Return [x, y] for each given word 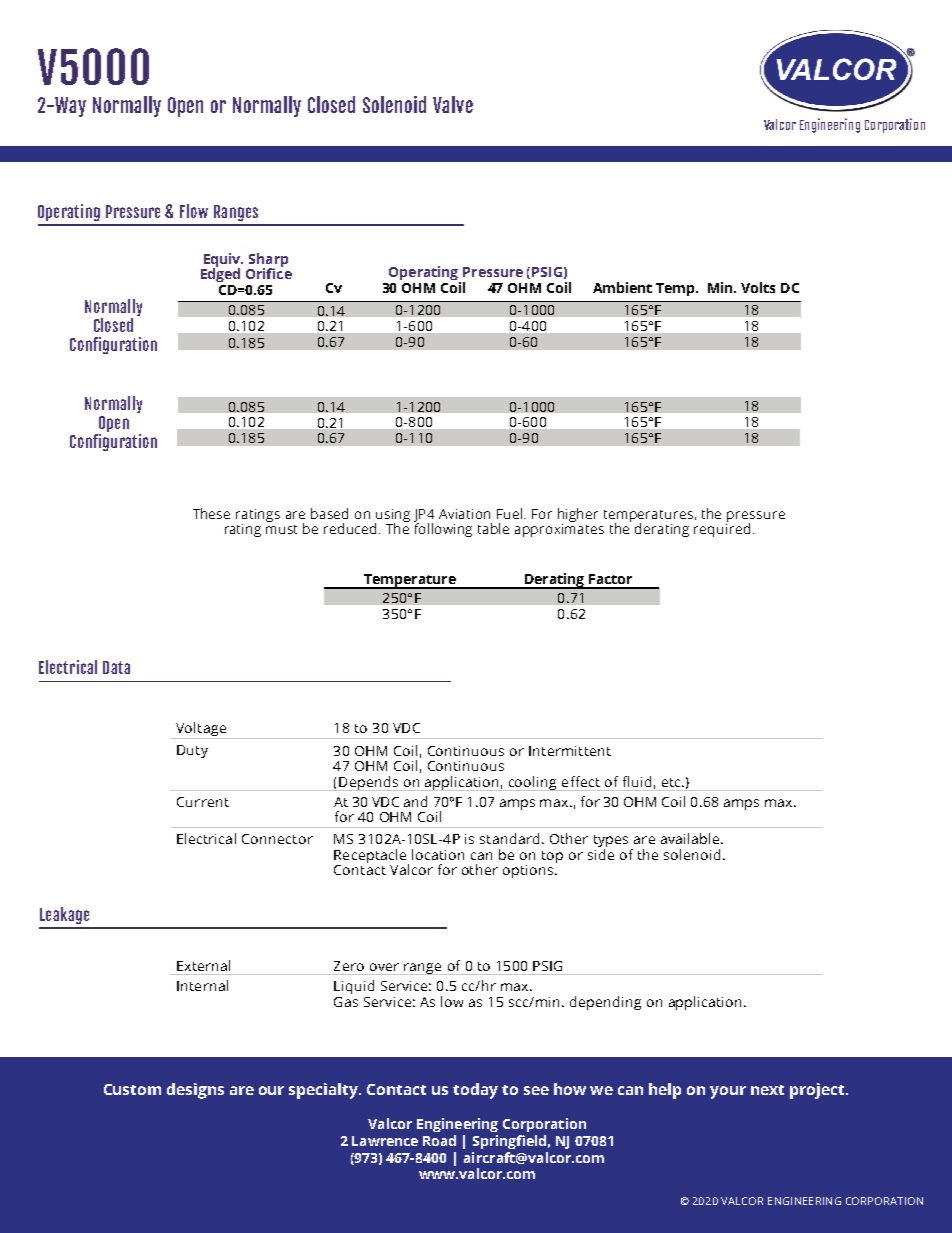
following [443, 529]
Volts [758, 287]
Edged [220, 274]
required [722, 529]
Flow [194, 211]
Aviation [464, 514]
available [691, 838]
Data [116, 667]
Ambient [622, 287]
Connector [277, 839]
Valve [453, 104]
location [438, 854]
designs [195, 1091]
